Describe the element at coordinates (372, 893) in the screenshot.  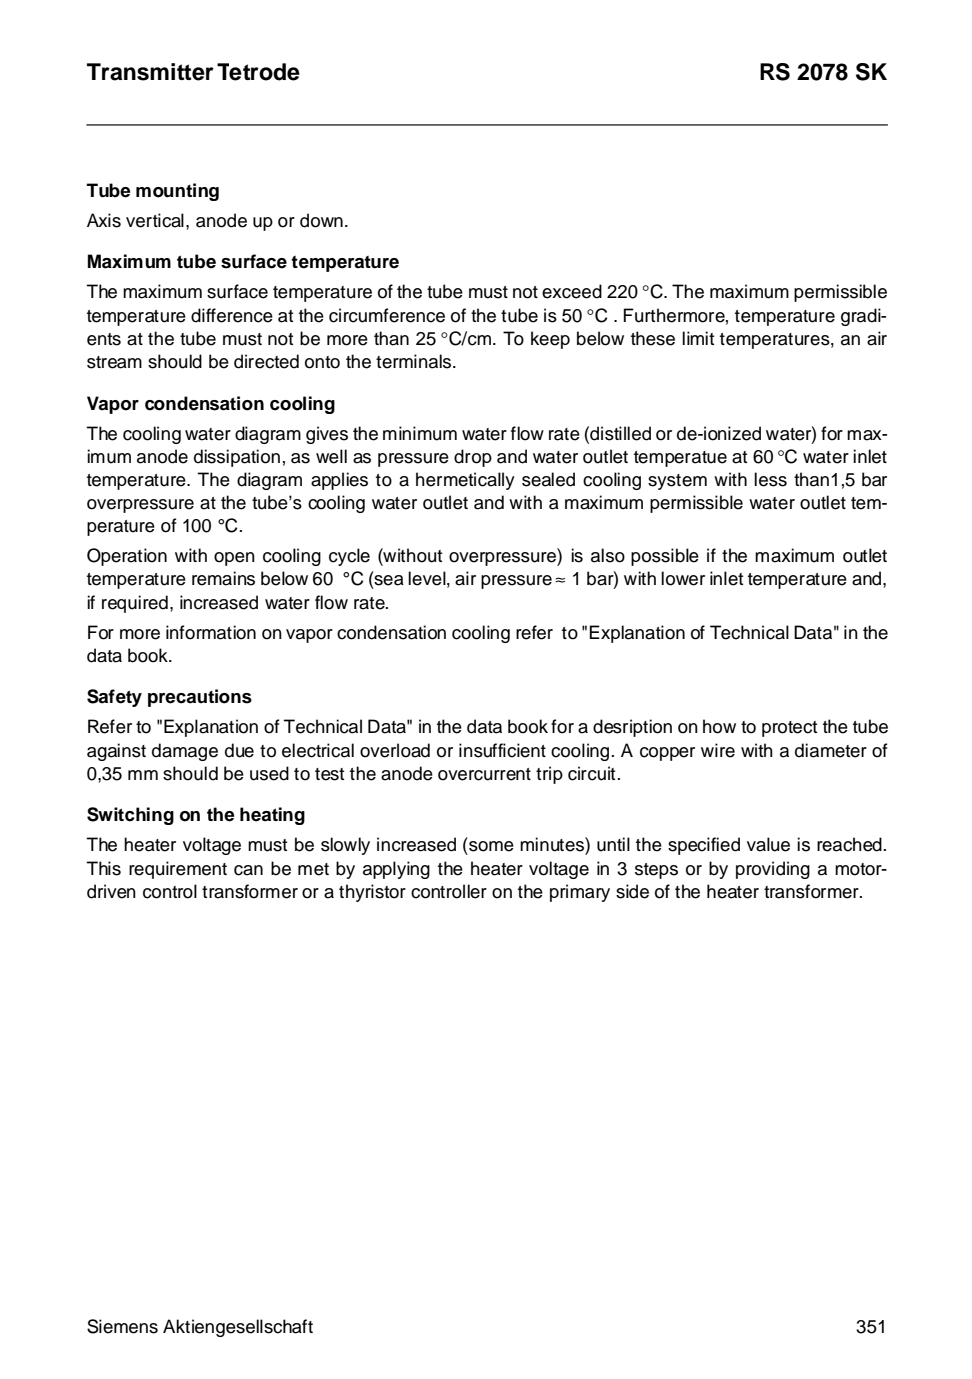
I see `thyristor` at that location.
